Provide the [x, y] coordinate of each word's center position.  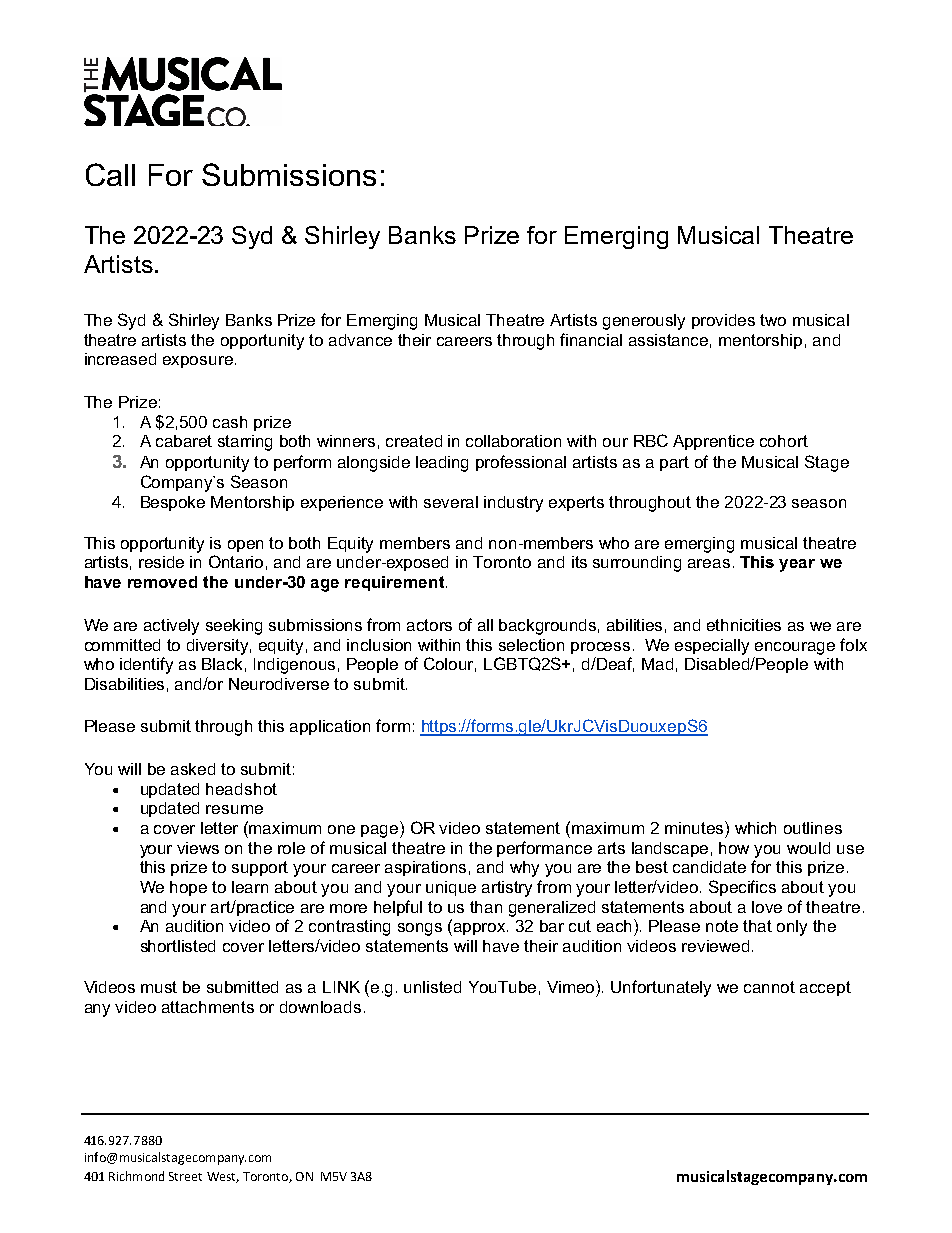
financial [591, 339]
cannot [769, 987]
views [198, 848]
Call [110, 174]
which [755, 828]
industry [513, 504]
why [524, 869]
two [773, 320]
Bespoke [173, 503]
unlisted [432, 987]
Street [185, 1176]
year [797, 565]
